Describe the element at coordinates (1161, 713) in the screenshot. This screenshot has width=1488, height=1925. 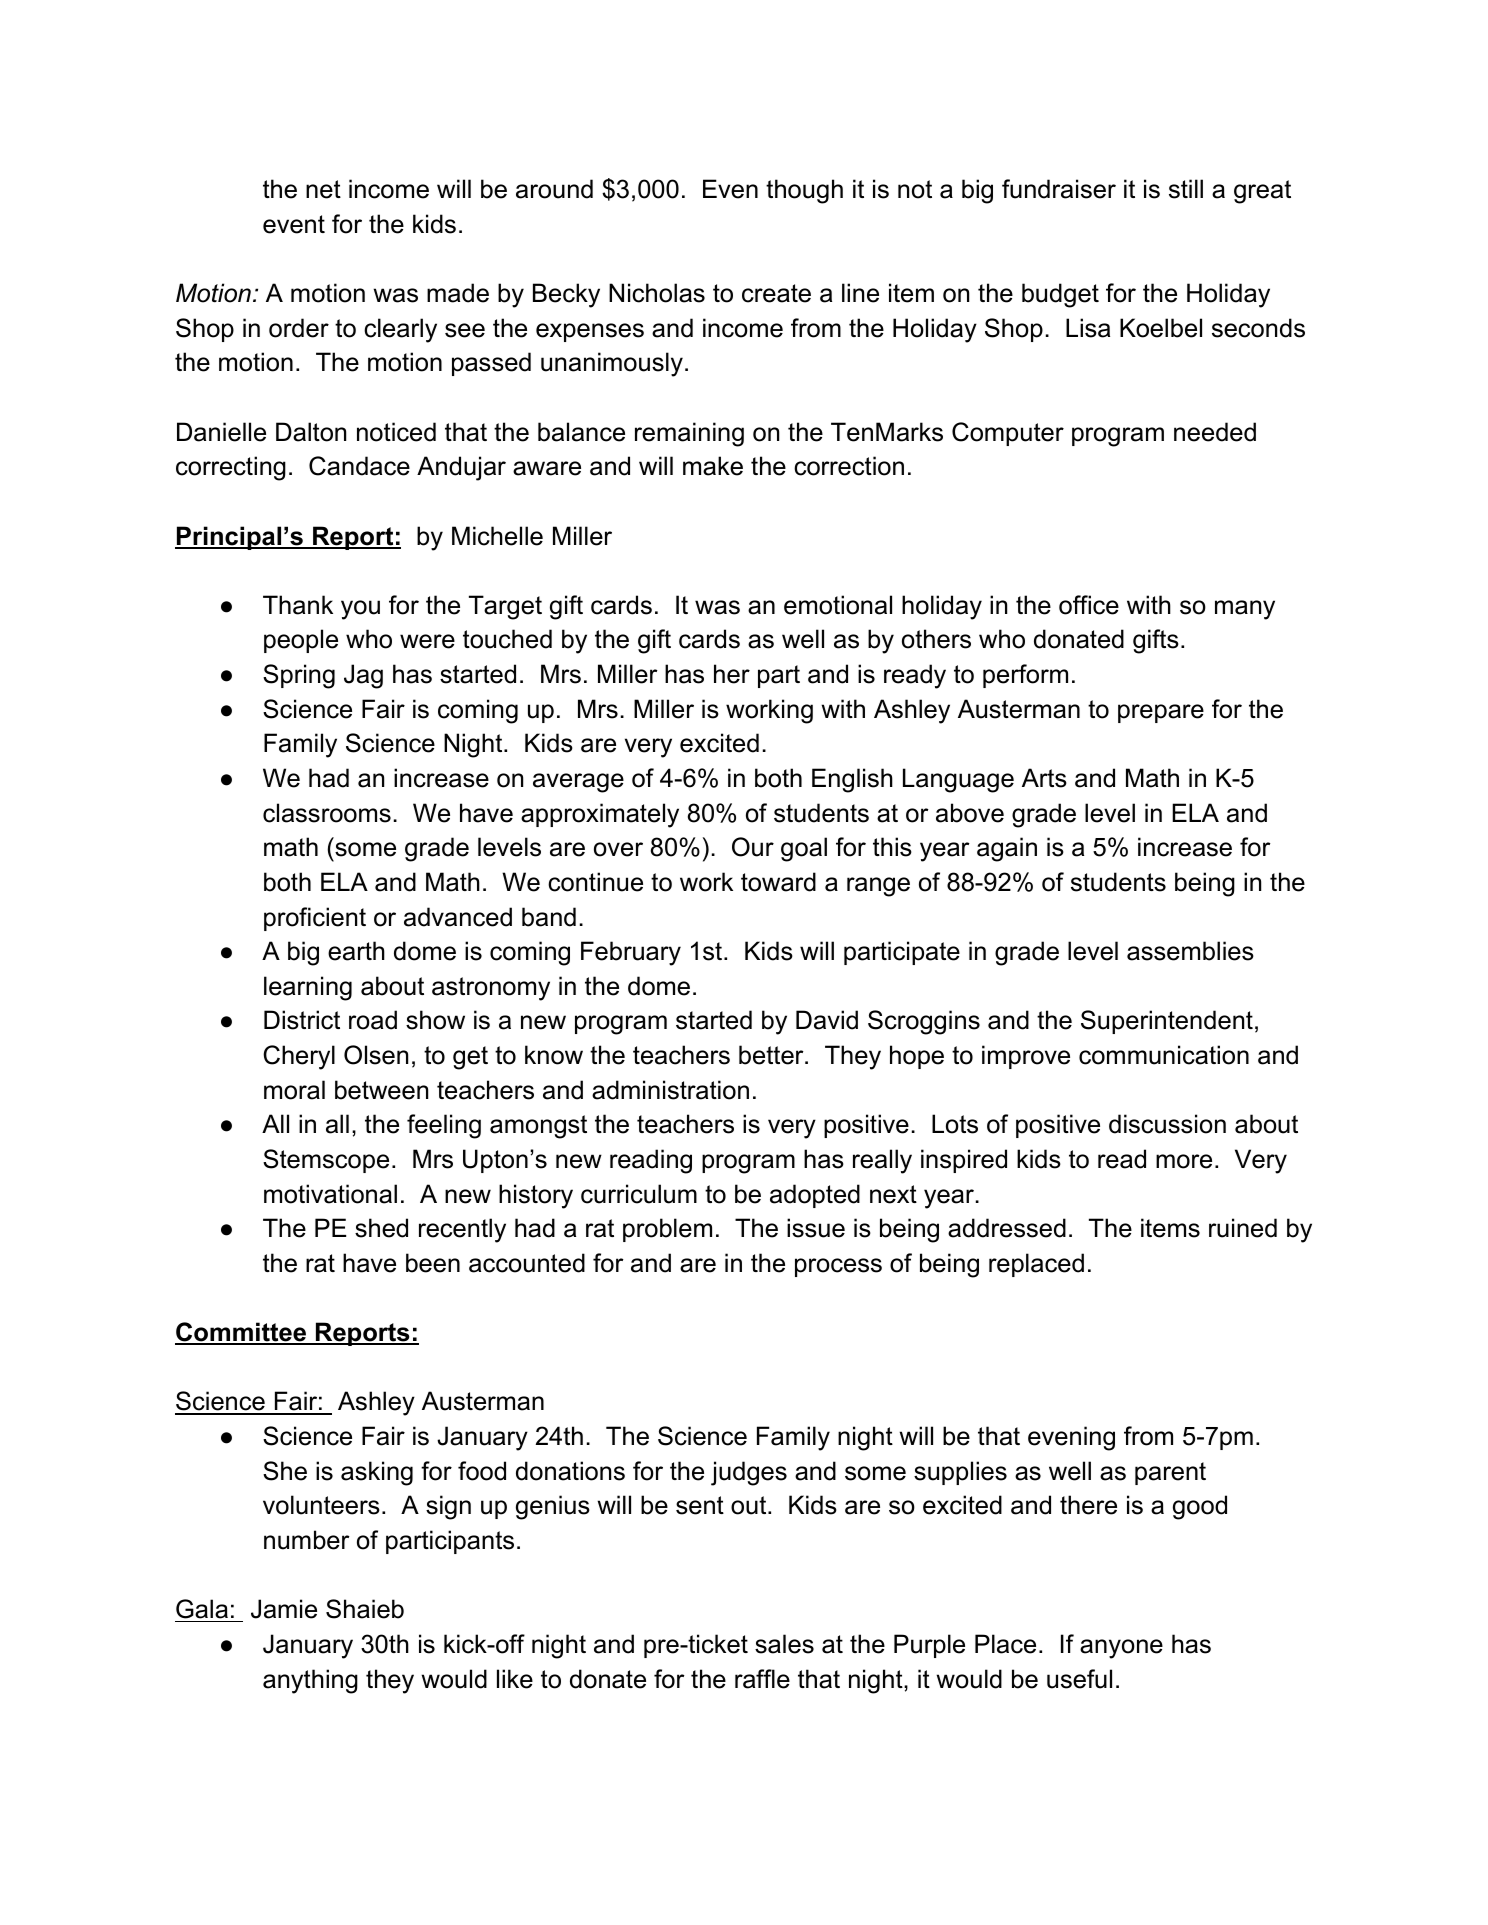
I see `prepare` at that location.
